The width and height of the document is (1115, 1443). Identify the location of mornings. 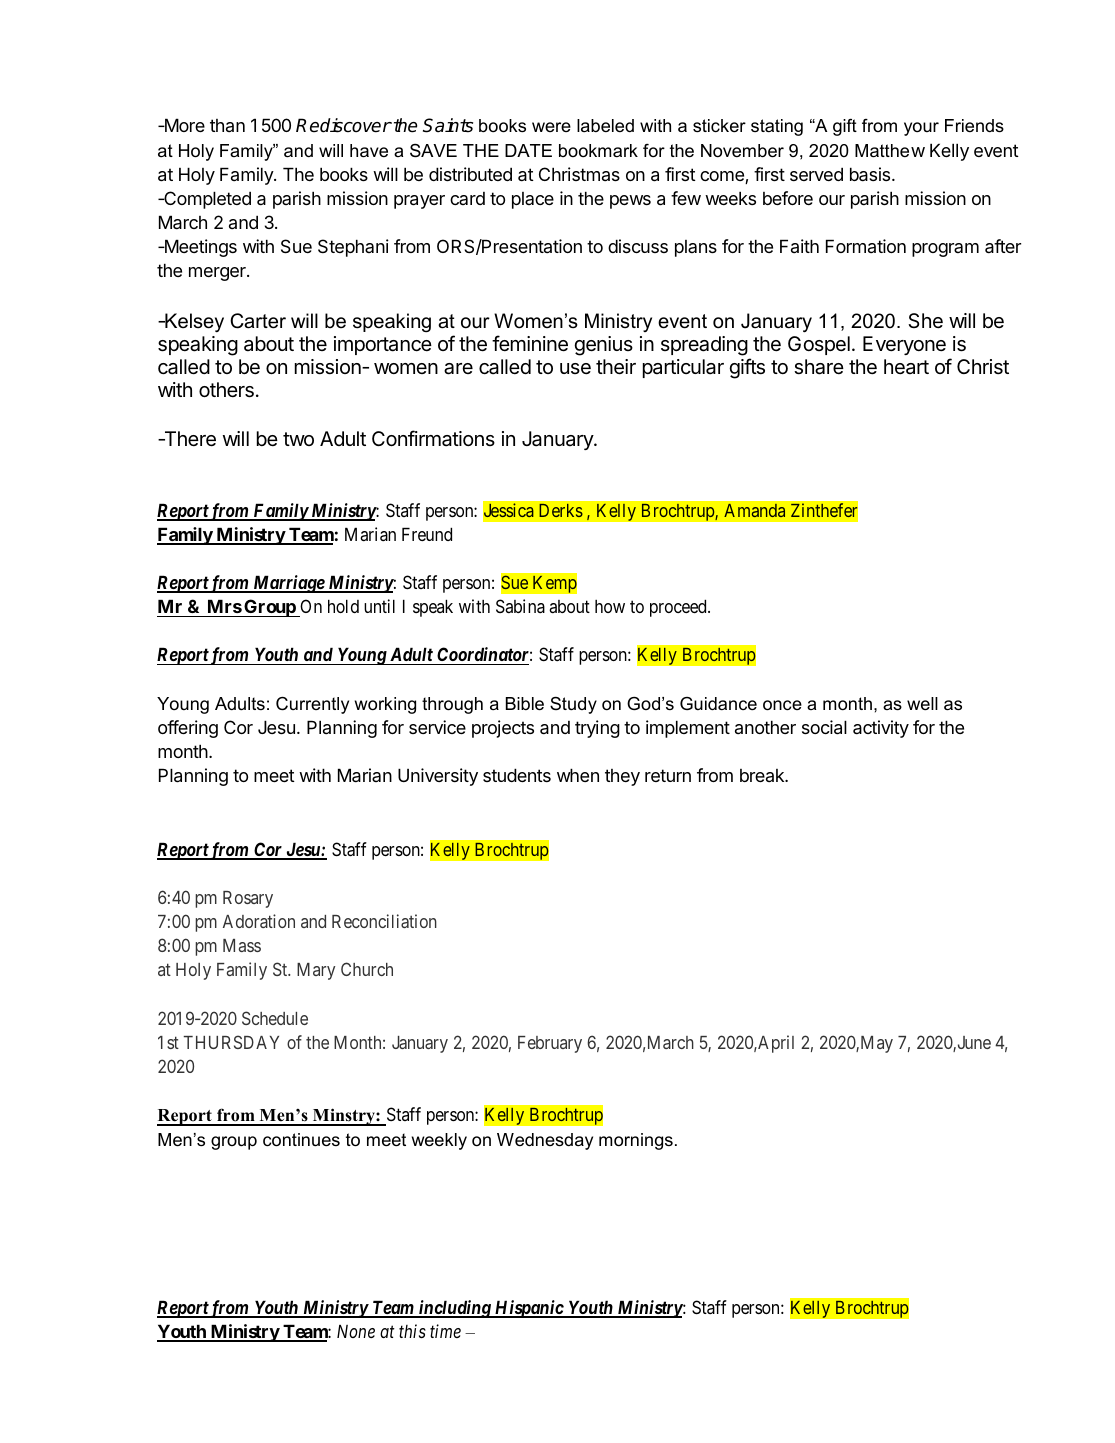
(636, 1141).
